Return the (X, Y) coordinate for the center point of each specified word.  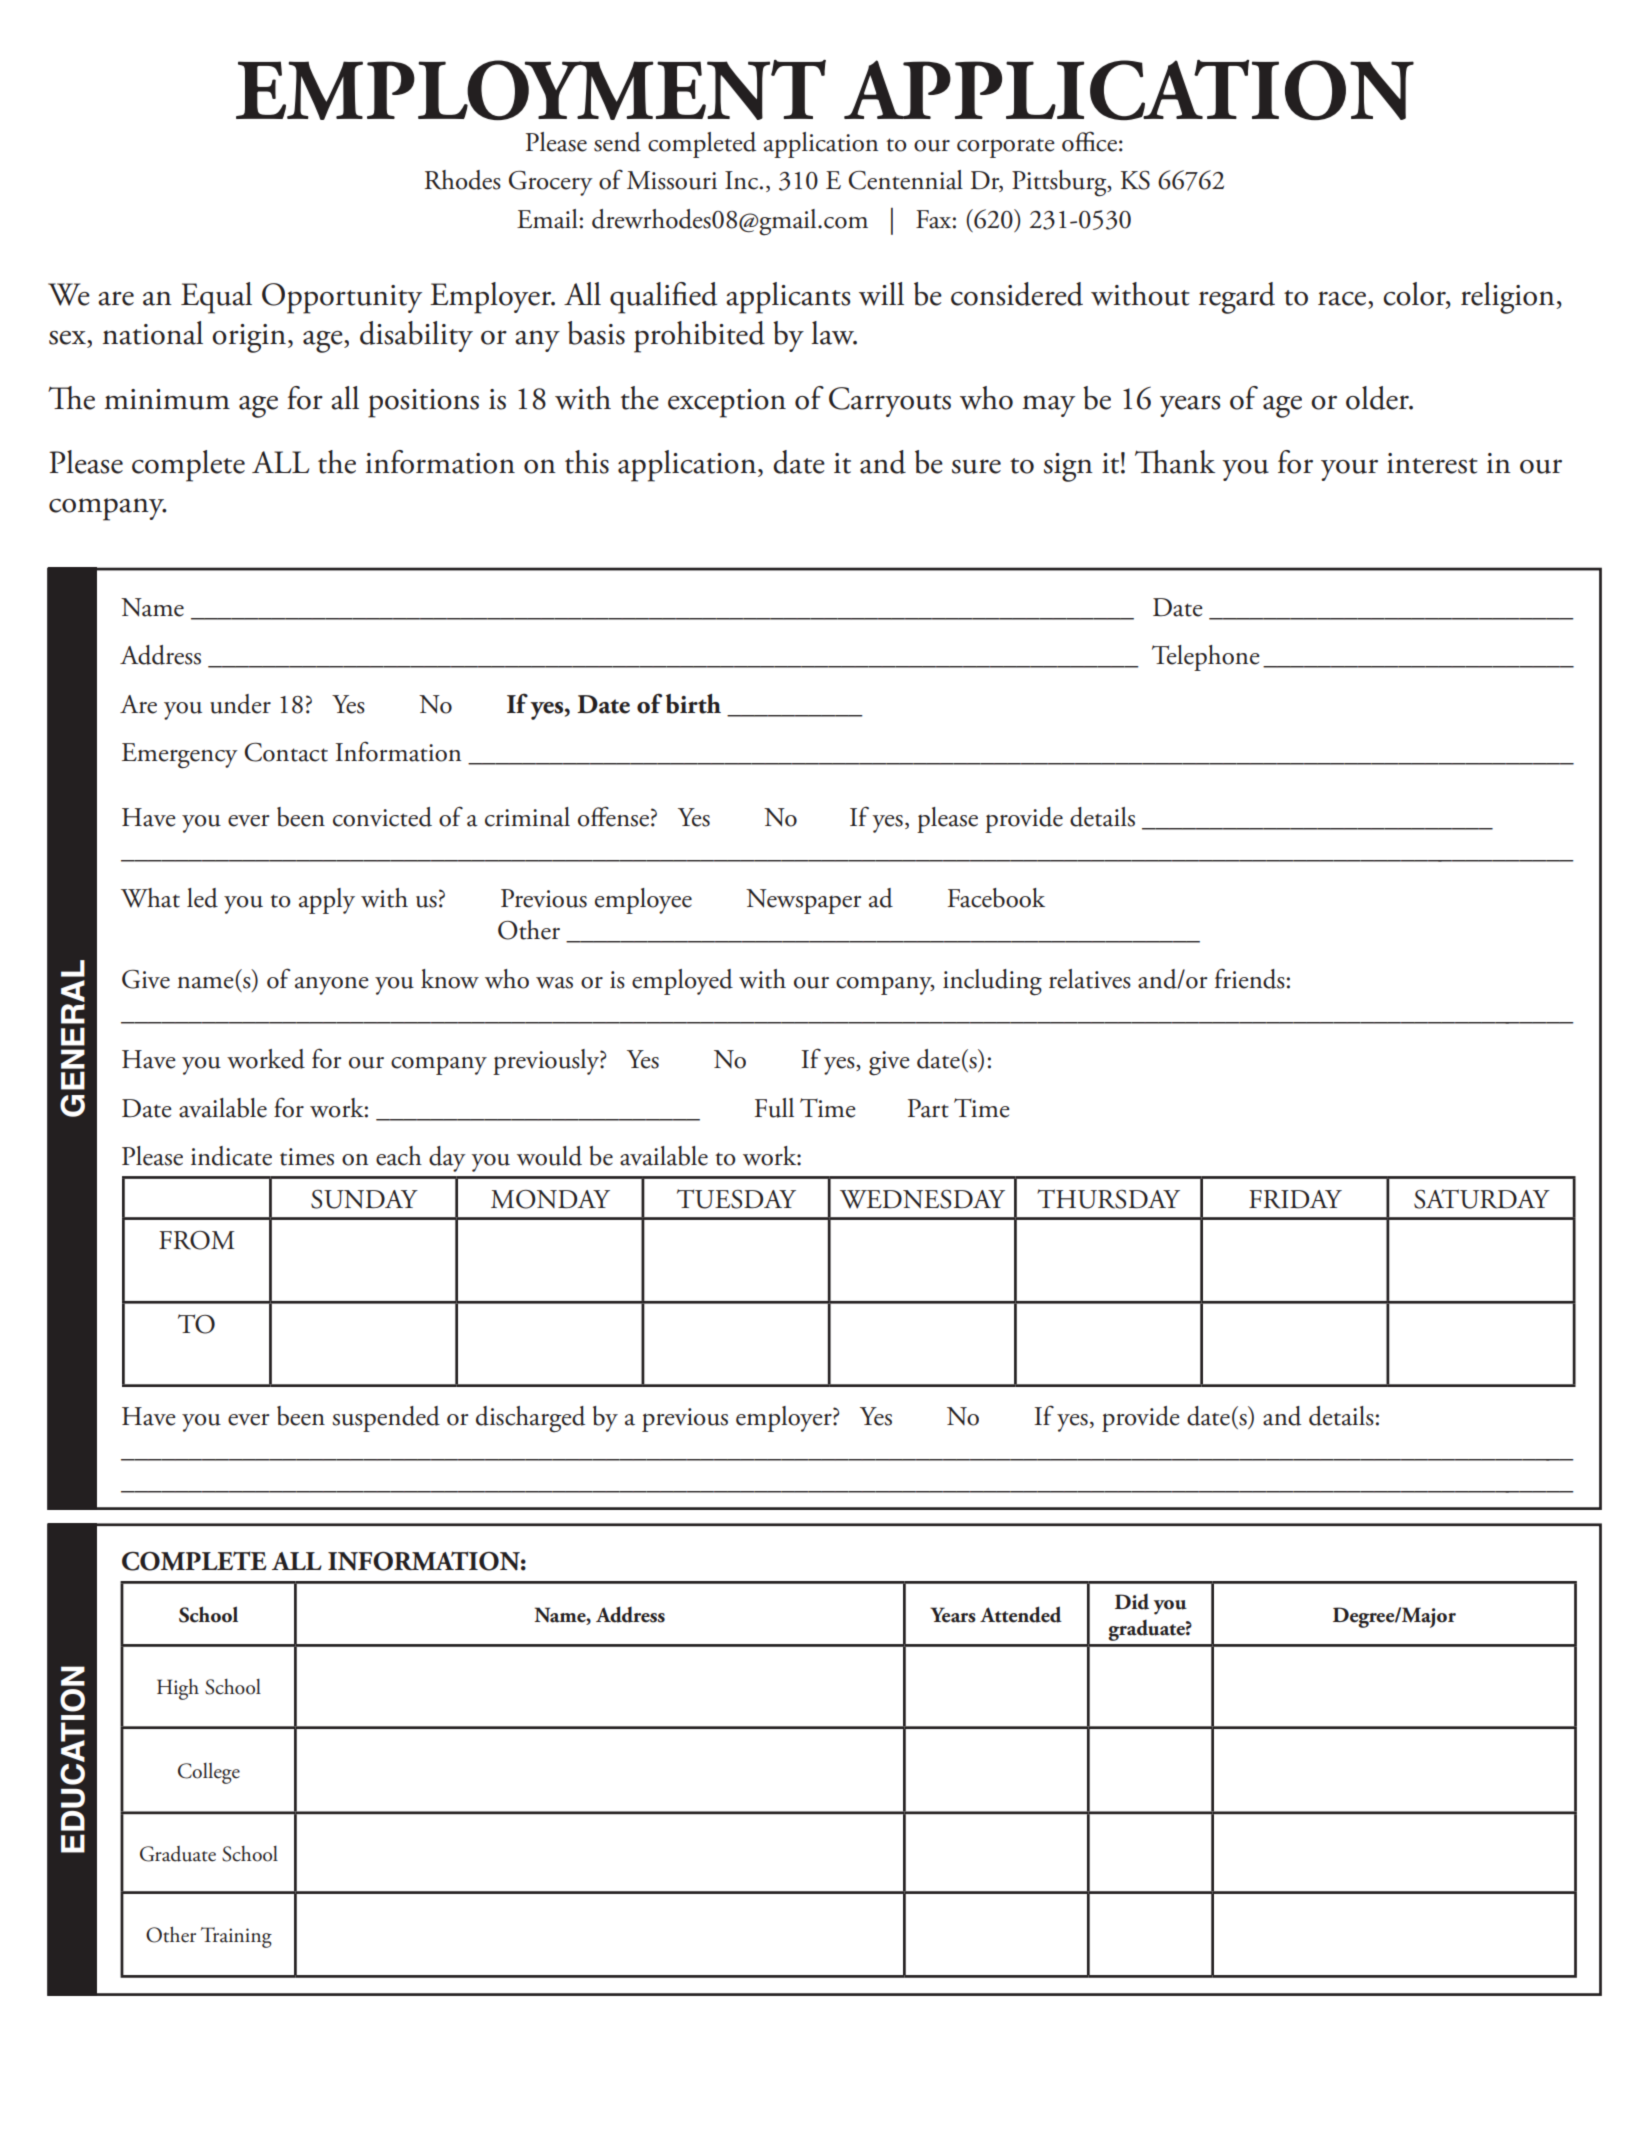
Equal (216, 298)
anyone (332, 986)
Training (236, 1937)
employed (682, 982)
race (1343, 298)
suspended (386, 1419)
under (240, 704)
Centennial (905, 180)
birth (693, 704)
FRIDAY (1295, 1199)
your (1349, 470)
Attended (1021, 1614)
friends (1250, 978)
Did (1132, 1602)
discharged (530, 1419)
